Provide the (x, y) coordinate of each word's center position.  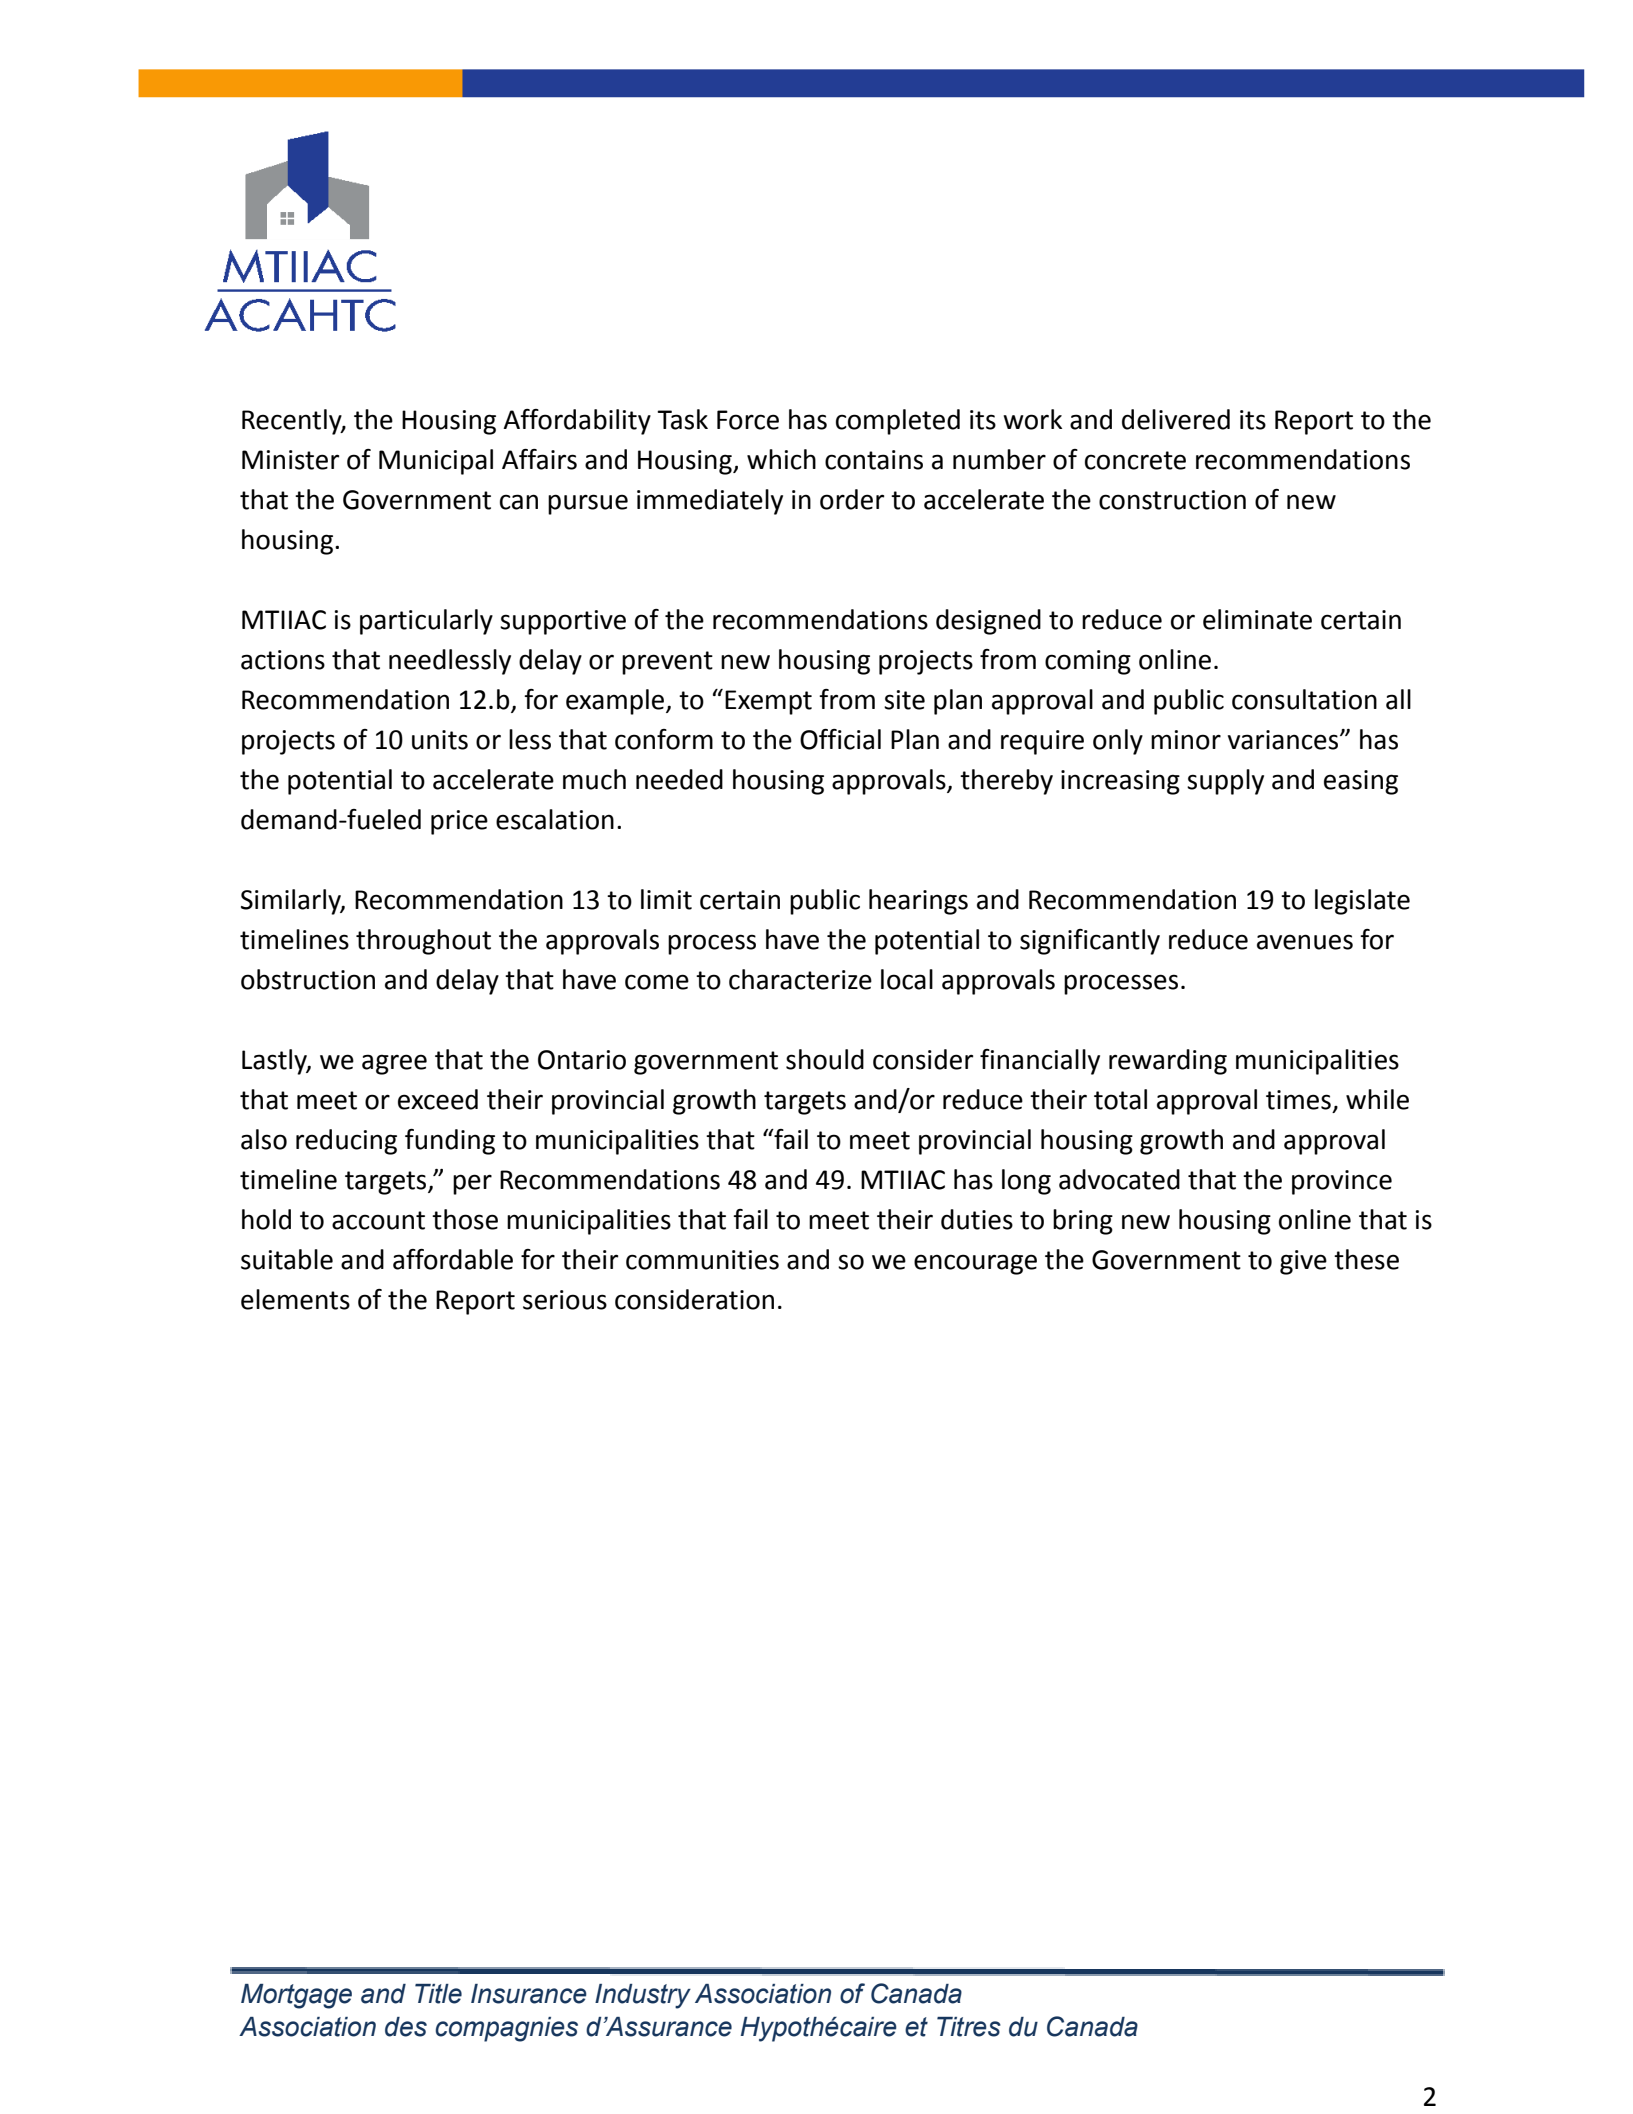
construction (1172, 500)
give (1303, 1262)
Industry (643, 1996)
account (378, 1220)
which (781, 459)
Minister (290, 460)
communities (702, 1260)
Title (438, 1994)
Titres (969, 2027)
